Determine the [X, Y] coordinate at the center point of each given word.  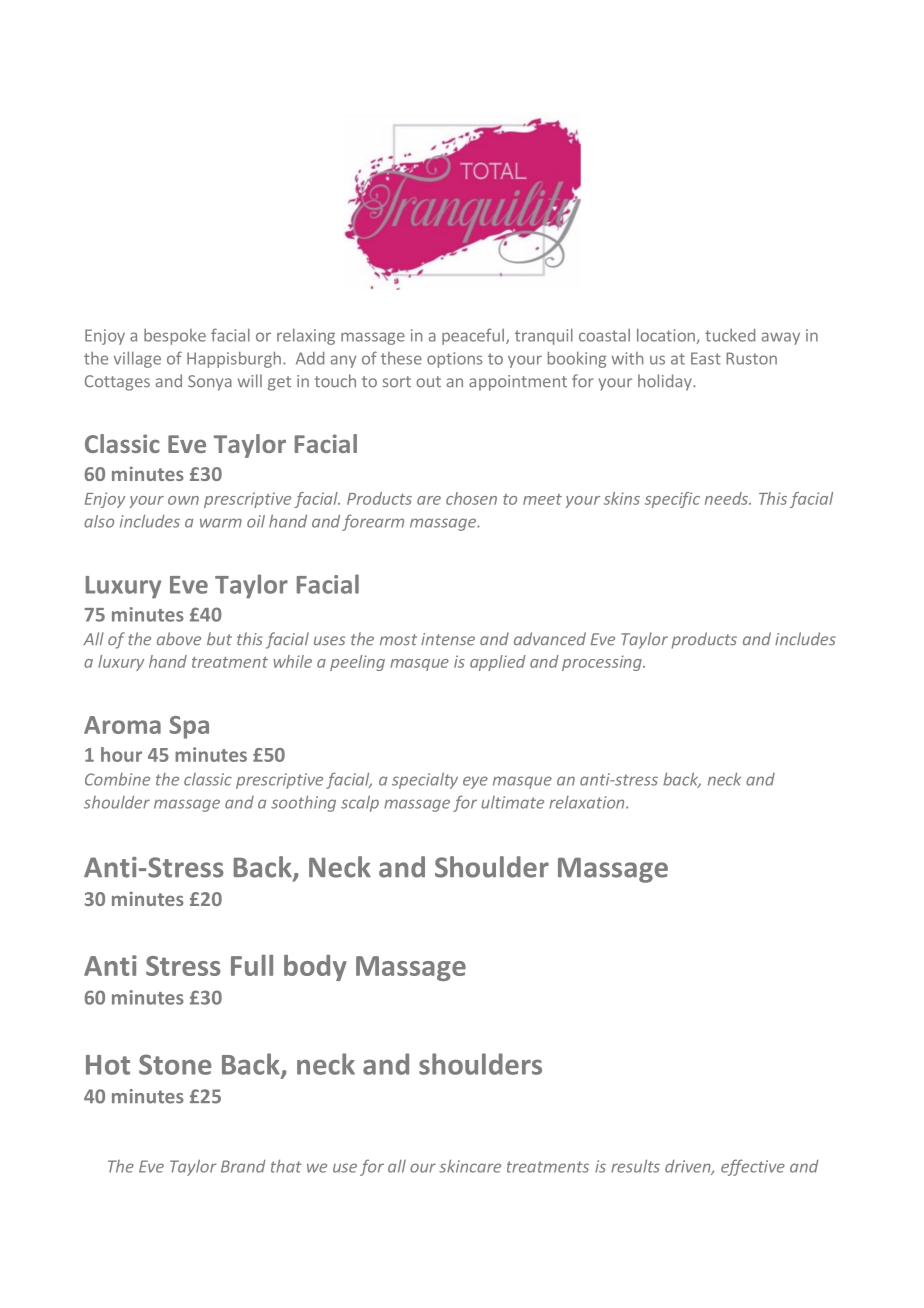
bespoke [175, 337]
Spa [189, 727]
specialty [425, 780]
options [454, 360]
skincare [470, 1166]
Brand [243, 1166]
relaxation [588, 802]
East [706, 358]
